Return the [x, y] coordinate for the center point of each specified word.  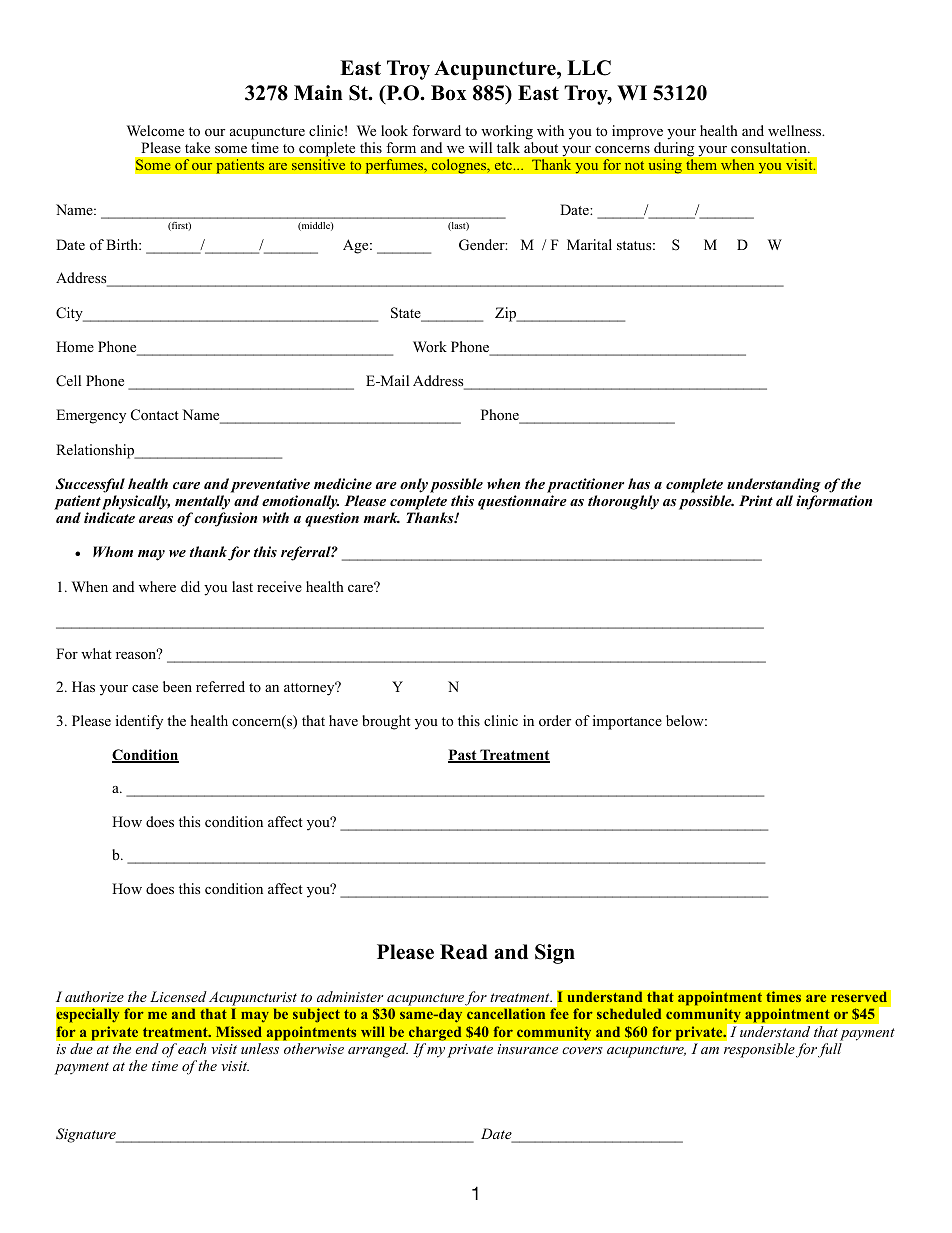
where [157, 586]
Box [449, 93]
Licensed [178, 996]
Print [756, 500]
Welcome [155, 131]
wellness [796, 130]
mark [381, 517]
